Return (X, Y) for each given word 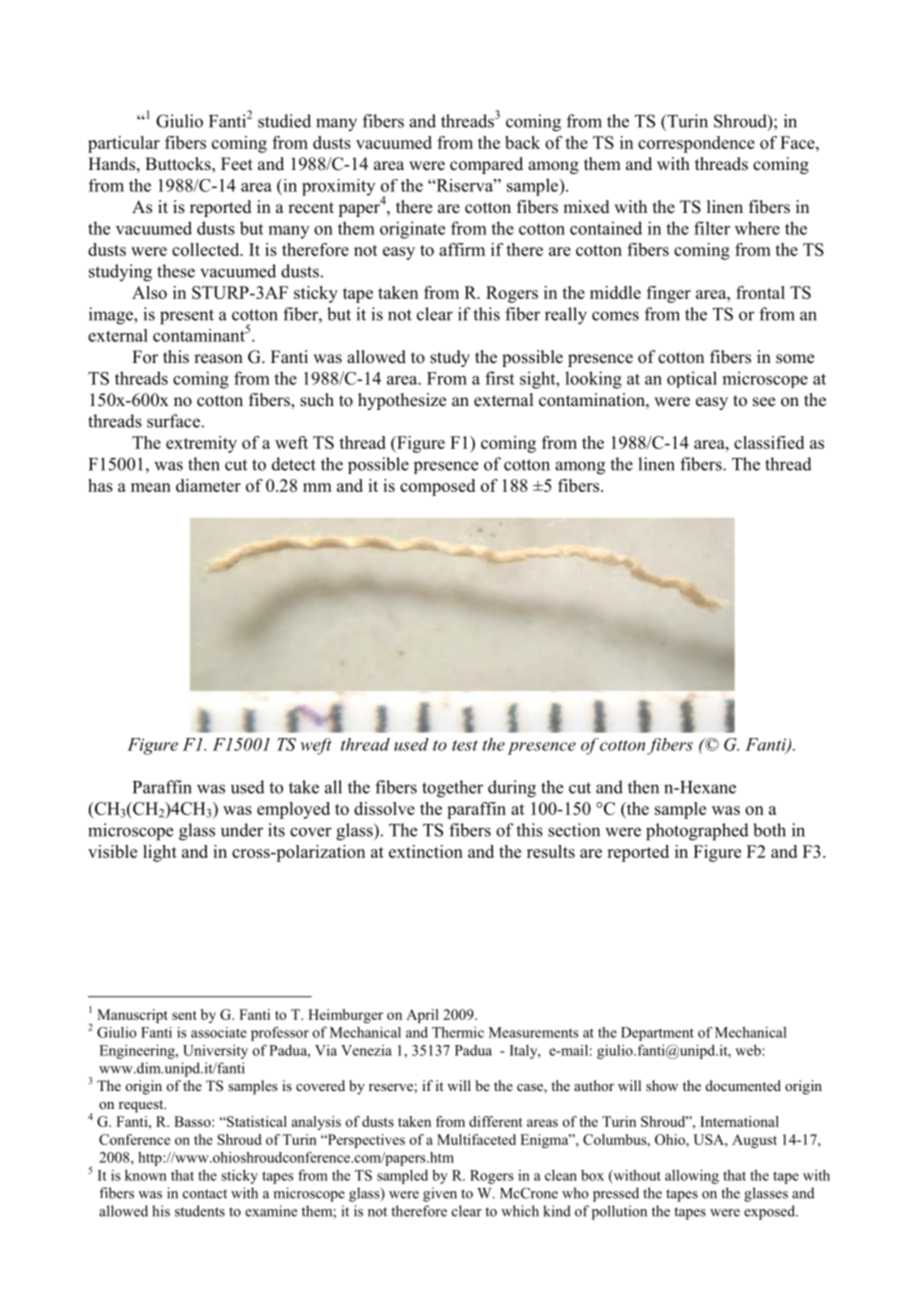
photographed (697, 832)
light (160, 853)
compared (486, 165)
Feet (237, 164)
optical (692, 379)
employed (293, 810)
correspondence (696, 144)
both (769, 830)
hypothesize (402, 401)
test (465, 745)
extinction (426, 851)
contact (205, 1194)
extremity (201, 444)
